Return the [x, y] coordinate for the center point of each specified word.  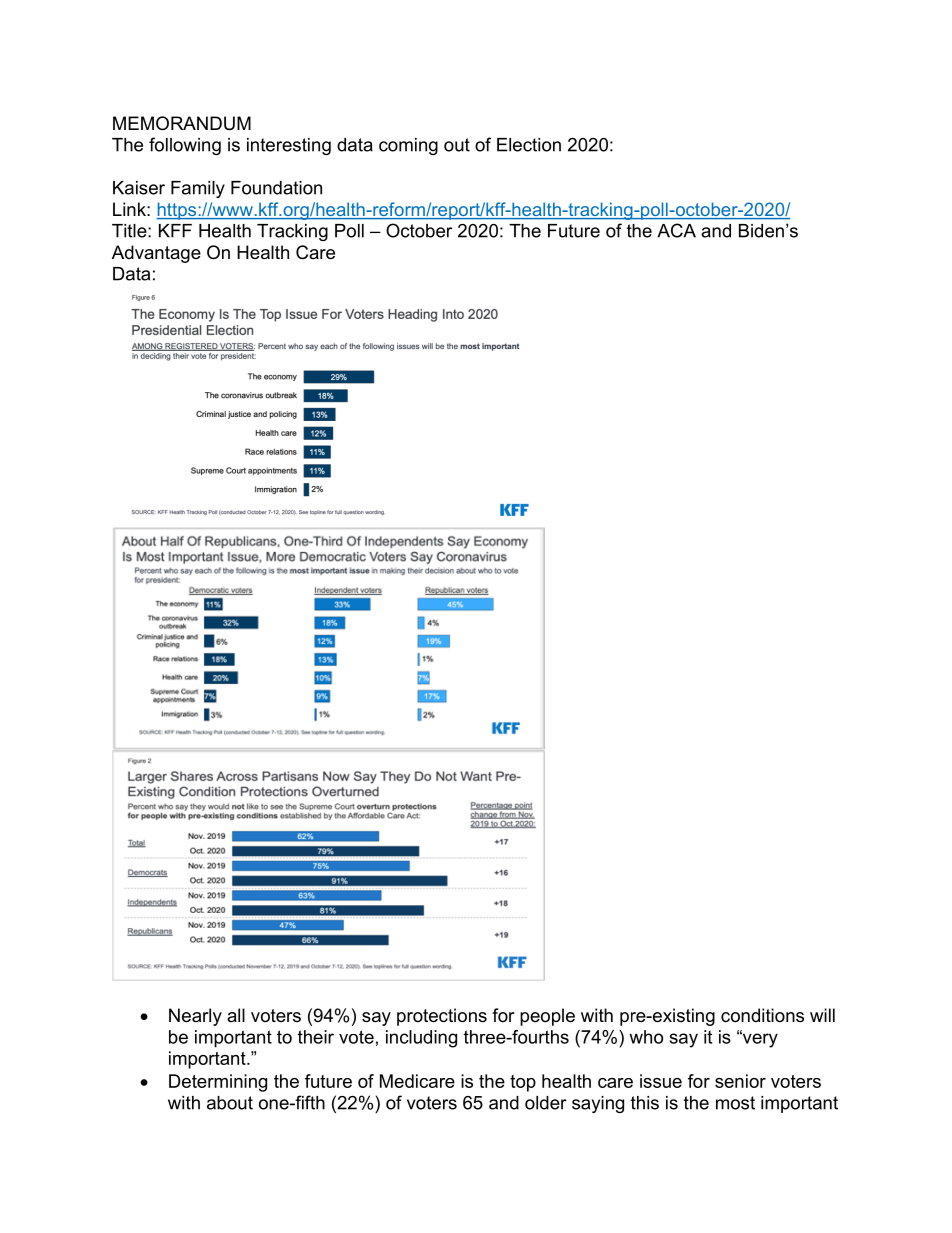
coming [408, 146]
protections [442, 1017]
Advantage [156, 254]
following [185, 146]
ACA [676, 230]
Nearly [195, 1017]
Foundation [276, 188]
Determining [218, 1083]
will [822, 1015]
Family [198, 189]
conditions [762, 1015]
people [547, 1017]
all [236, 1015]
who [646, 1037]
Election [529, 145]
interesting [289, 146]
